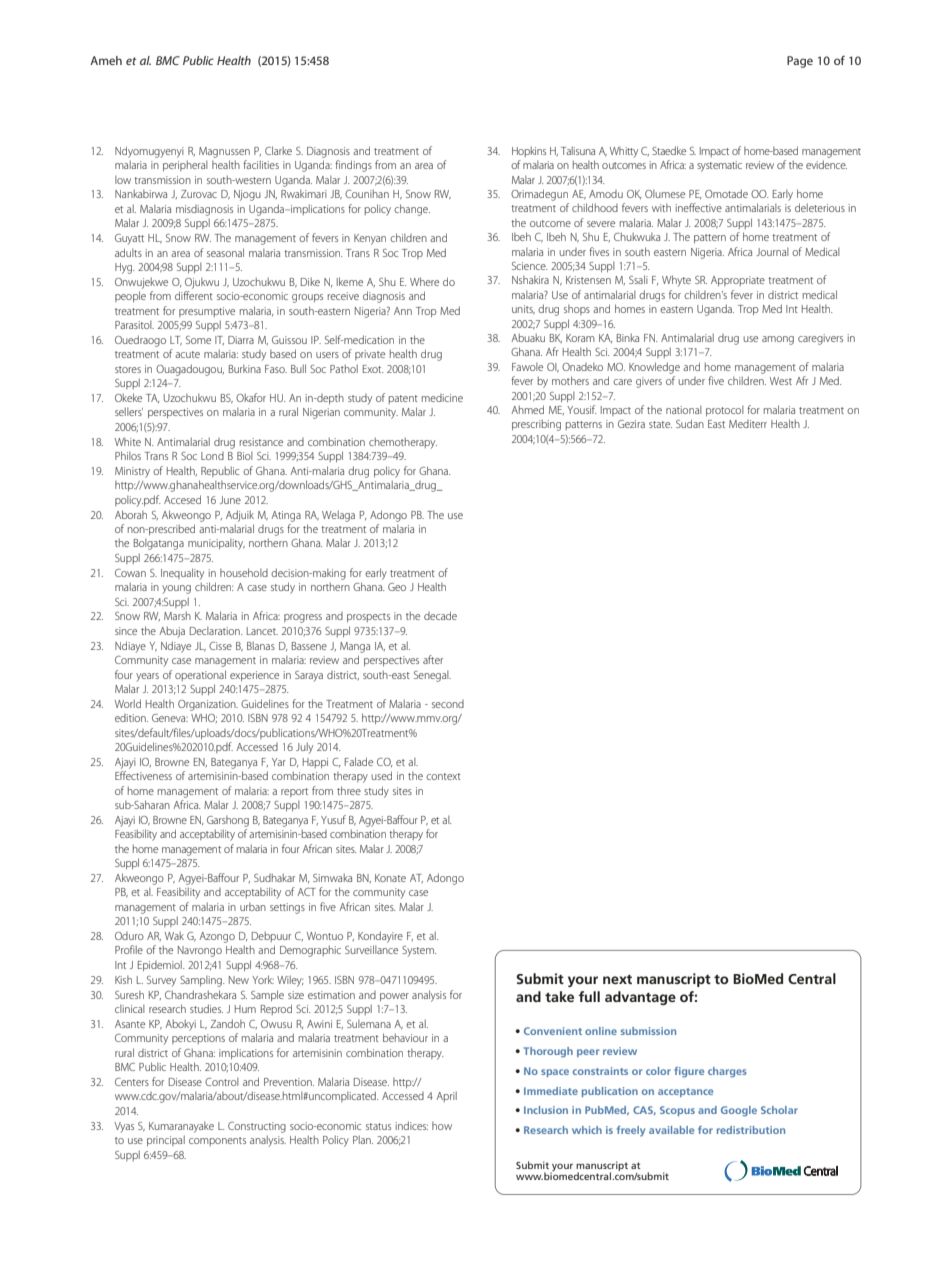 This screenshot has height=1270, width=952. Describe the element at coordinates (222, 1082) in the screenshot. I see `Control` at that location.
